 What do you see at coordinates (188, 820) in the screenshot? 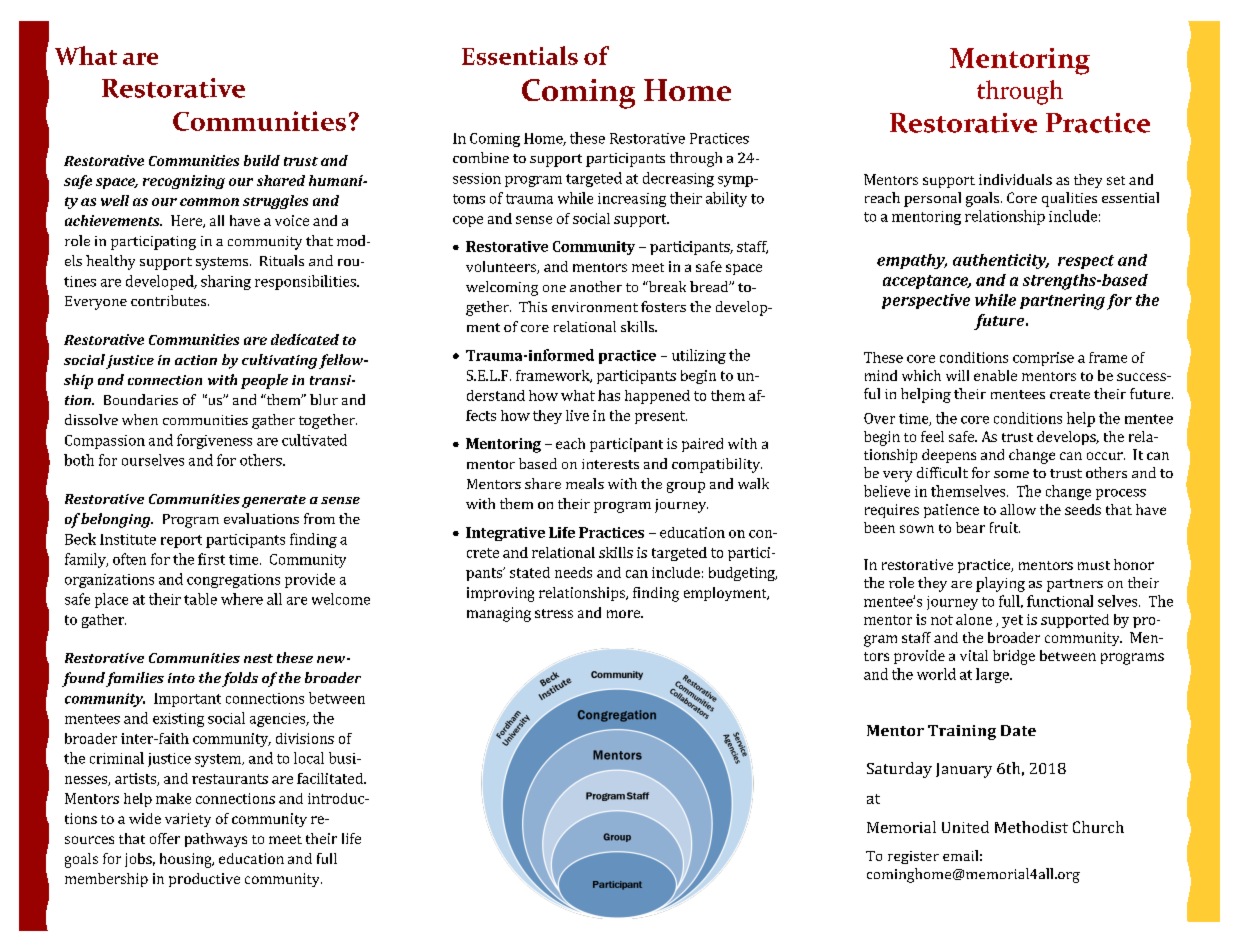
I see `variety` at bounding box center [188, 820].
